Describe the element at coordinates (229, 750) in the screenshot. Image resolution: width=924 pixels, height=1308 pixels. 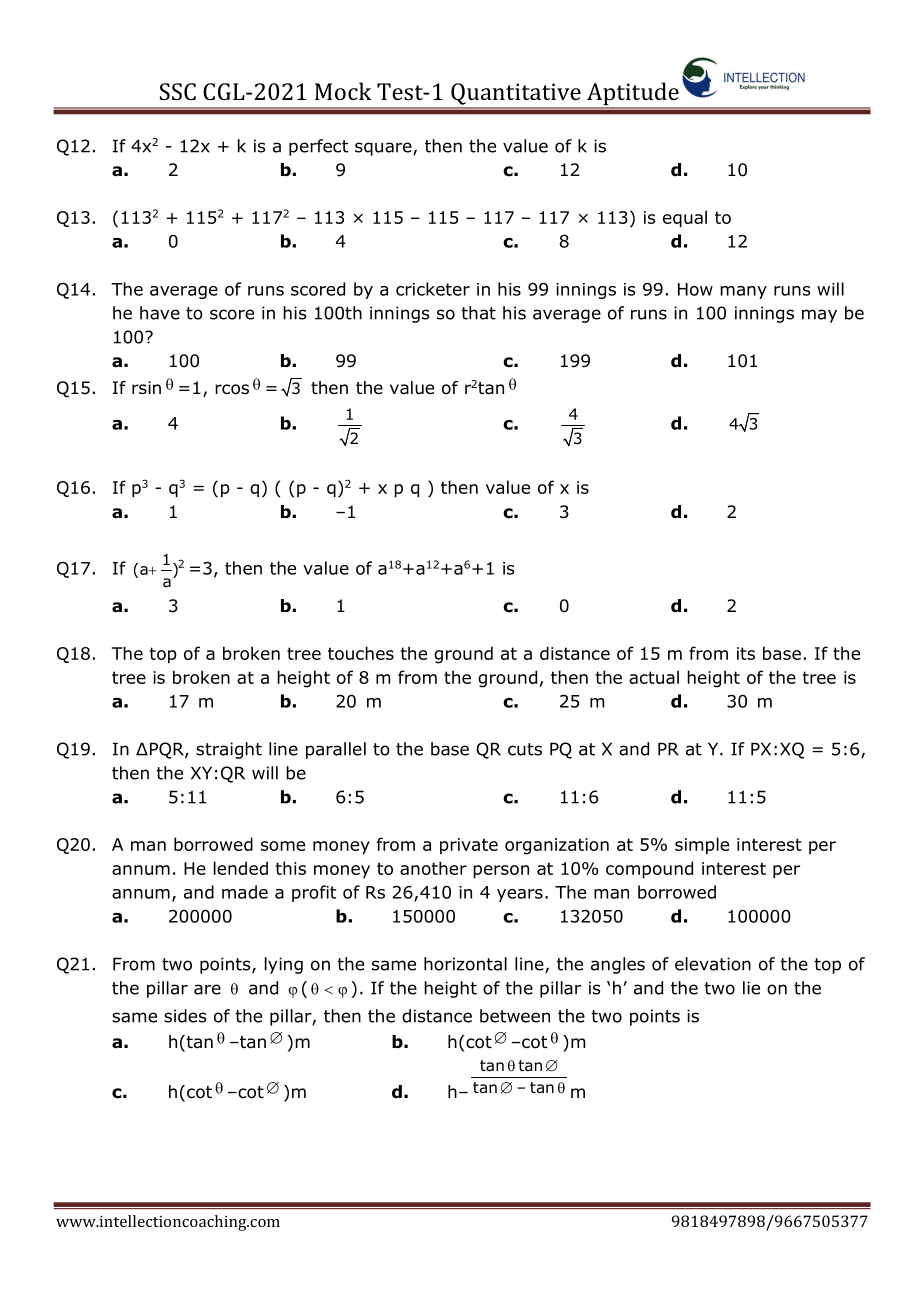
I see `straight` at that location.
